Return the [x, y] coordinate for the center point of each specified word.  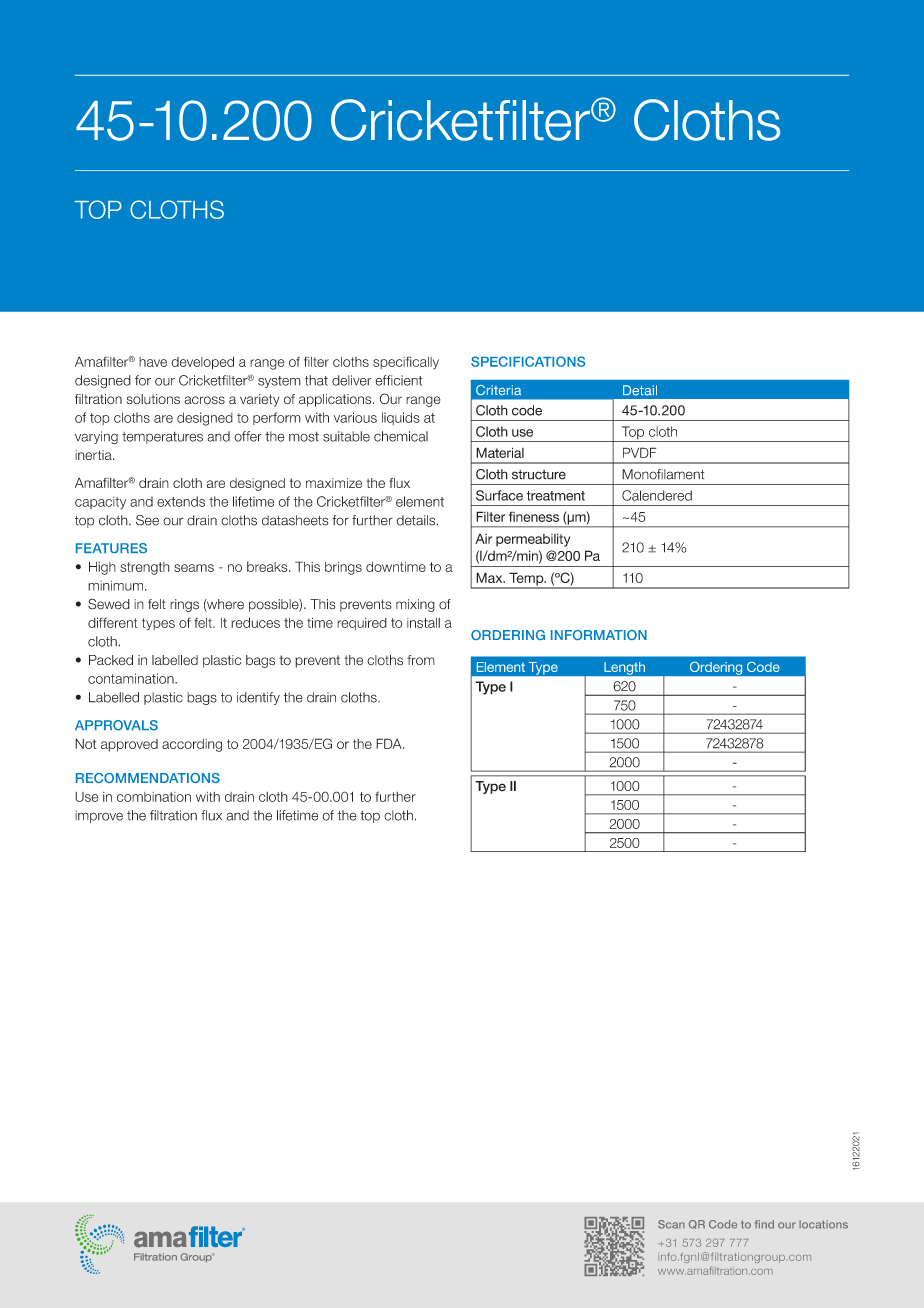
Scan [671, 1224]
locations [823, 1224]
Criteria [498, 390]
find [764, 1224]
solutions [153, 399]
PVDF [639, 452]
